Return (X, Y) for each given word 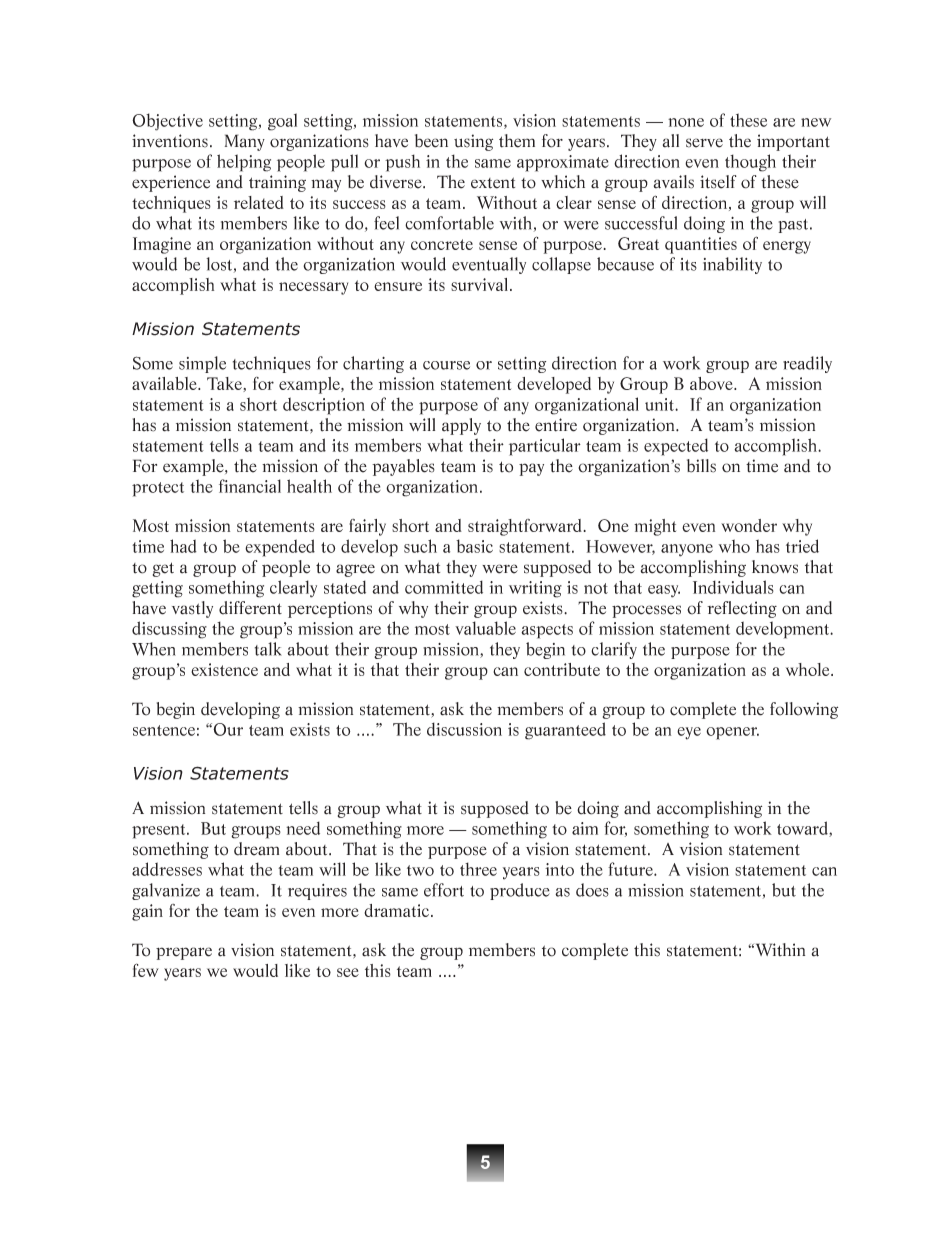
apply (461, 426)
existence (224, 669)
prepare (184, 953)
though (750, 163)
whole (809, 669)
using (473, 142)
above (712, 383)
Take (225, 384)
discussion (464, 729)
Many (245, 142)
